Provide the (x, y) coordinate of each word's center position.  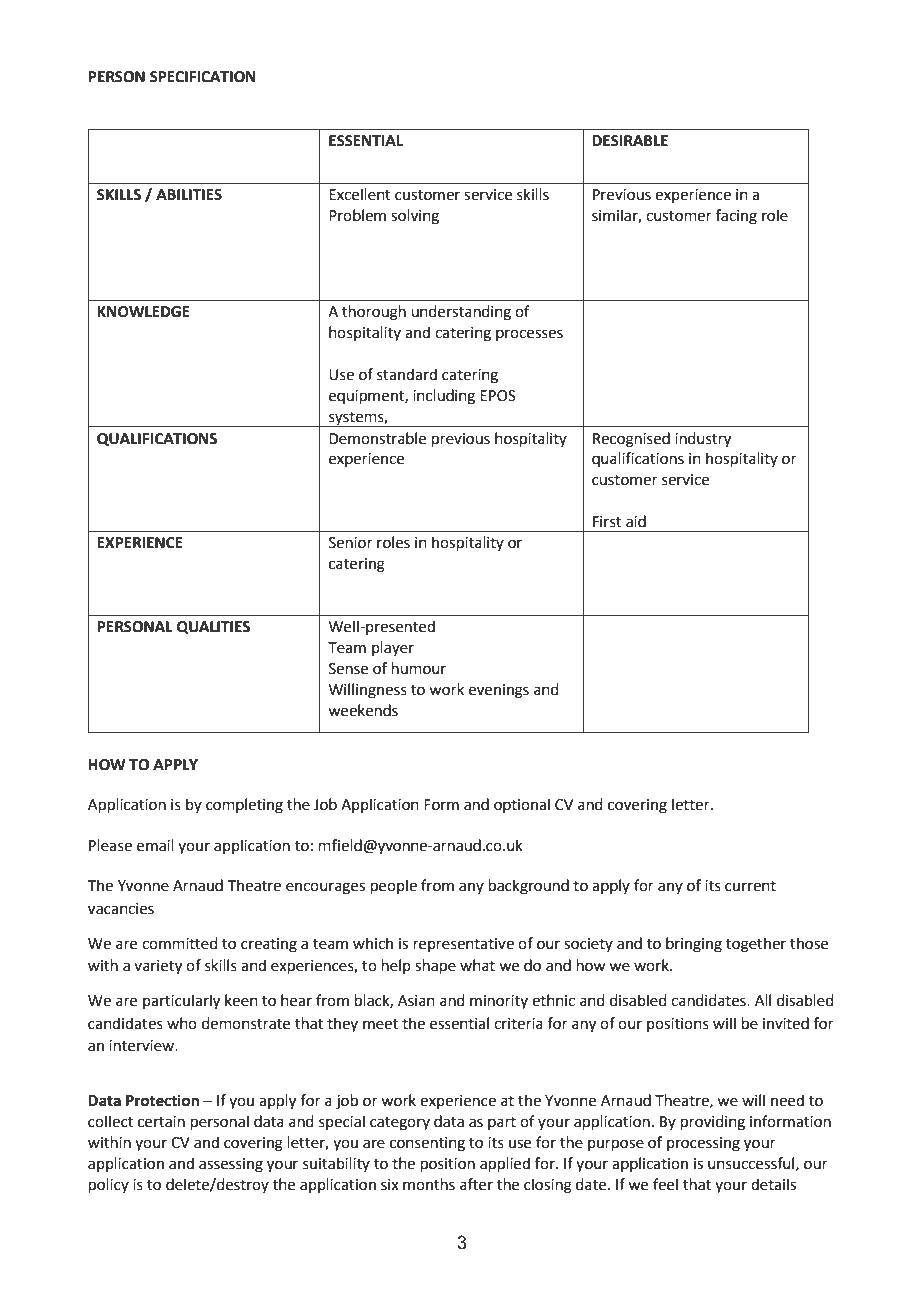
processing (703, 1144)
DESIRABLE (630, 141)
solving (415, 217)
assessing (231, 1165)
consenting (427, 1144)
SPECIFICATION (203, 77)
